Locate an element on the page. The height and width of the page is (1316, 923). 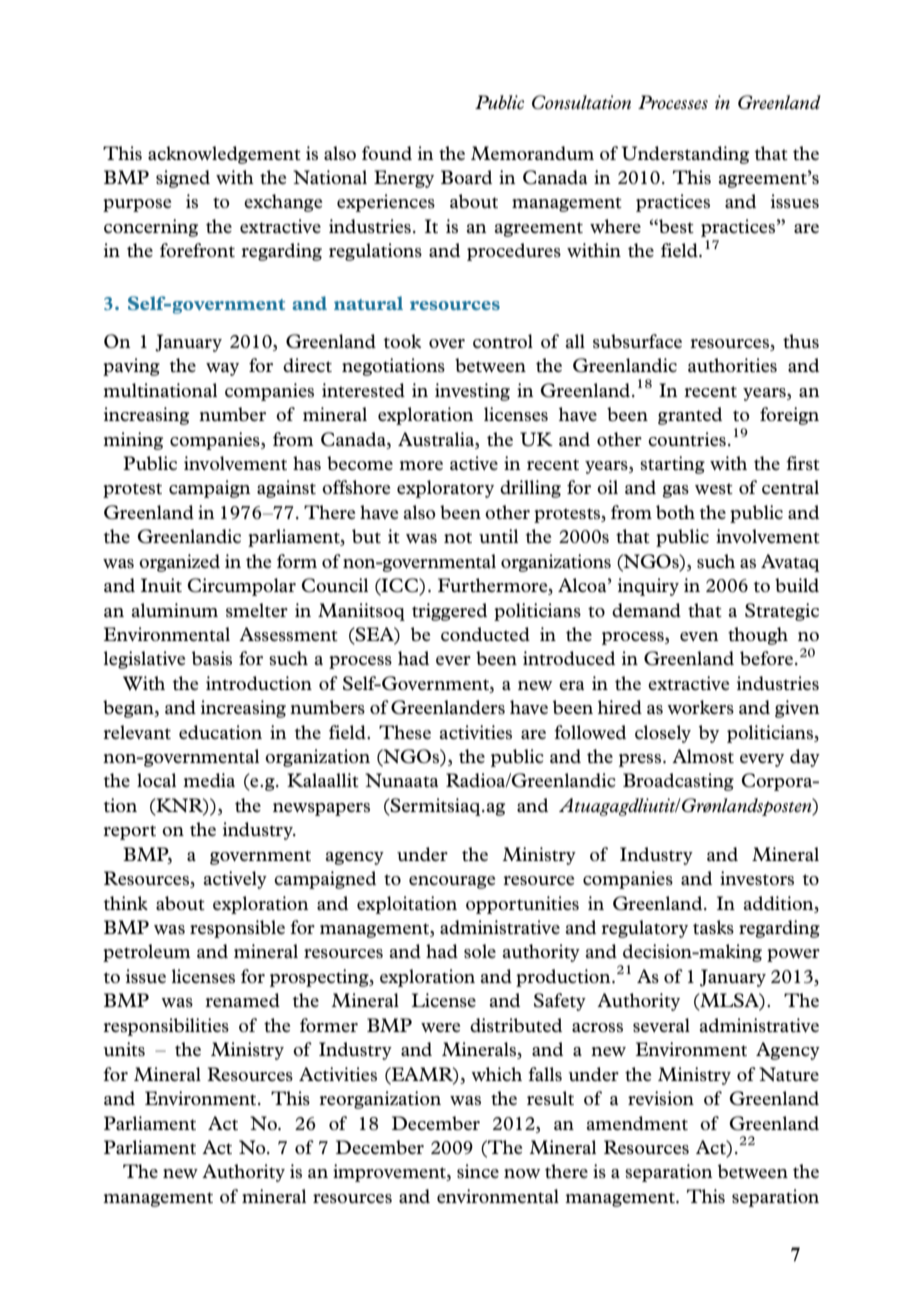
exploratory is located at coordinates (445, 489).
